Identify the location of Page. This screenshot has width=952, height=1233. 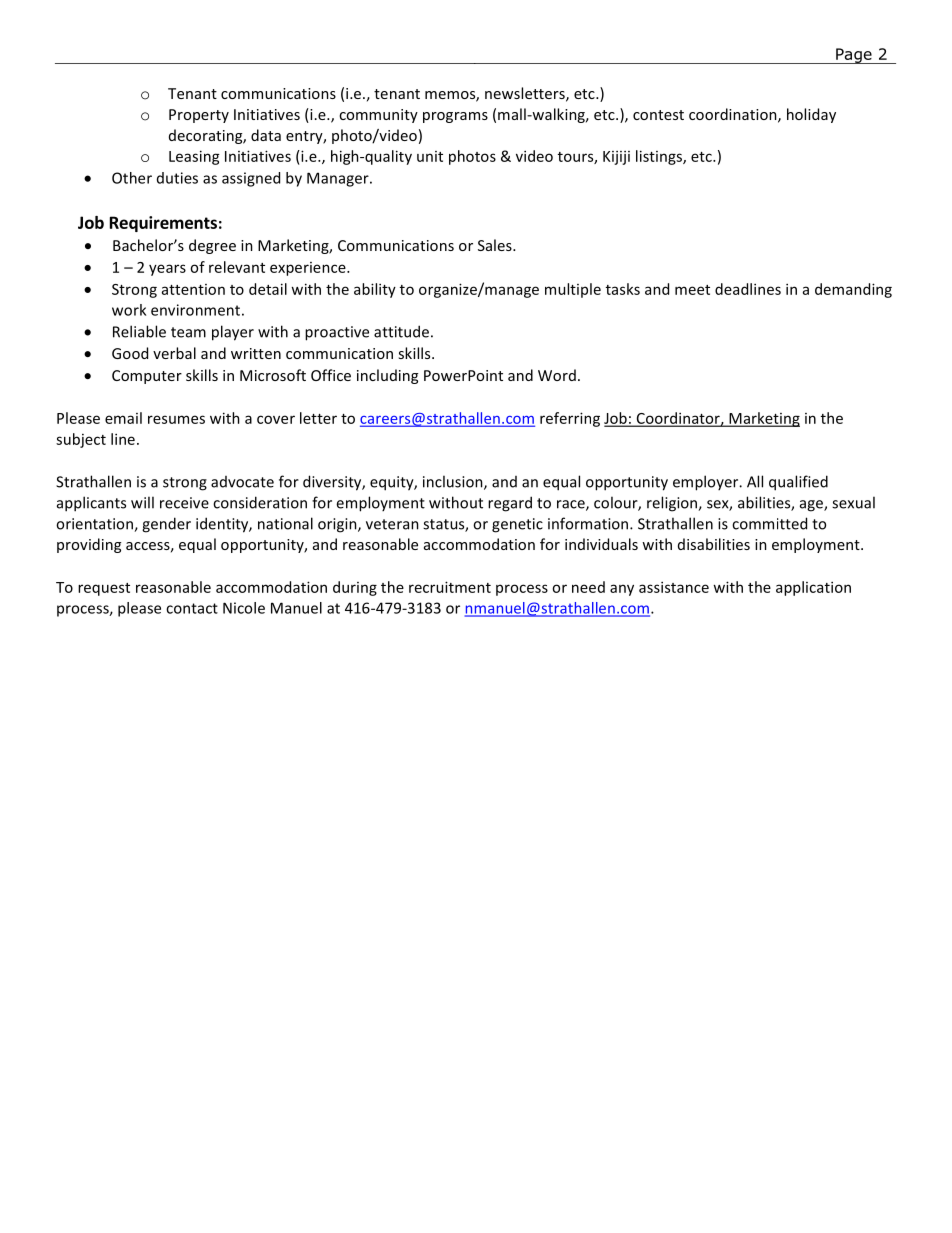
(854, 56).
